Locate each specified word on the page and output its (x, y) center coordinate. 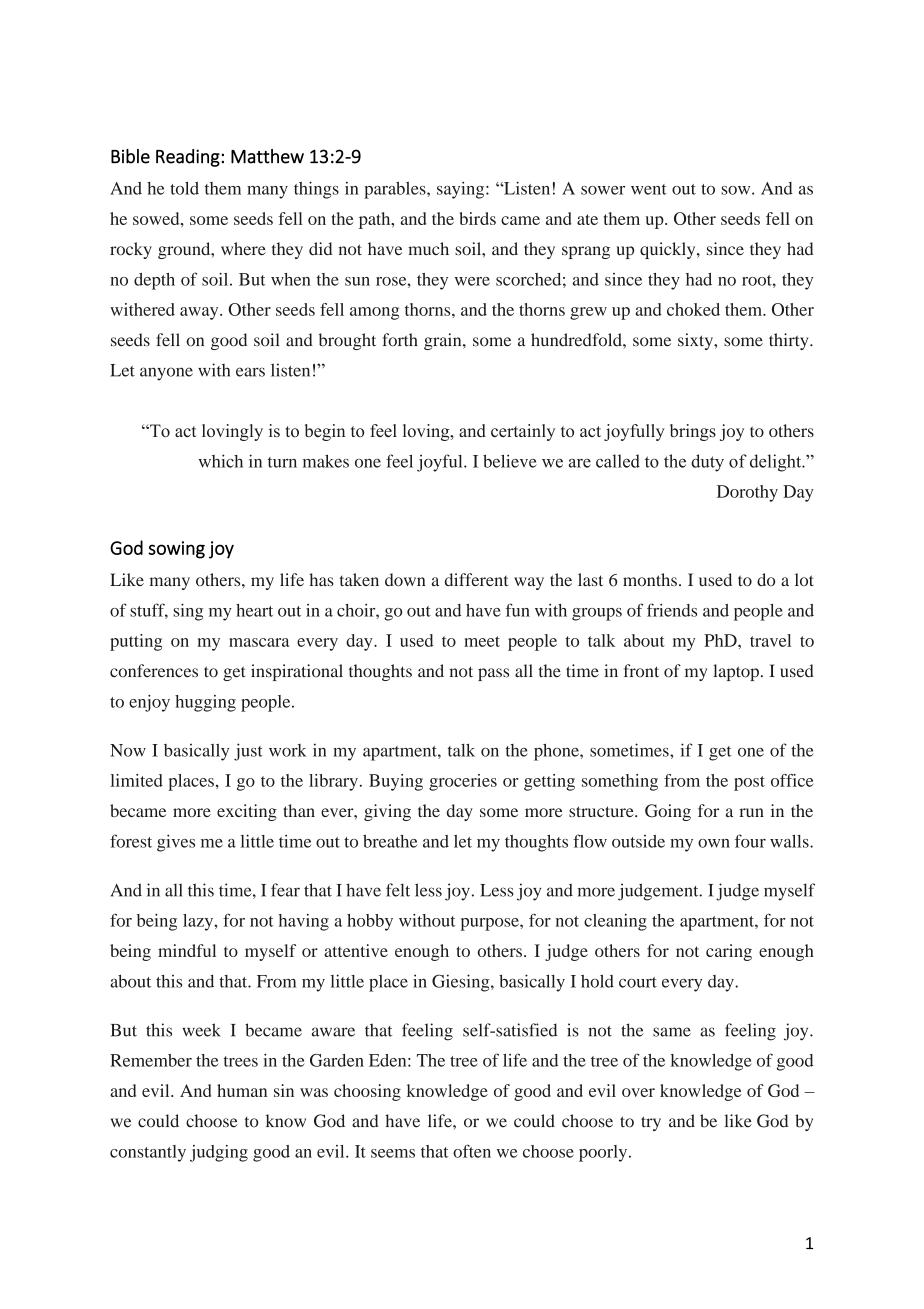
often (472, 1151)
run (751, 812)
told (184, 188)
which (221, 461)
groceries (463, 782)
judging (219, 1153)
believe (510, 461)
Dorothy (747, 493)
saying (462, 190)
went (649, 189)
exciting (247, 812)
